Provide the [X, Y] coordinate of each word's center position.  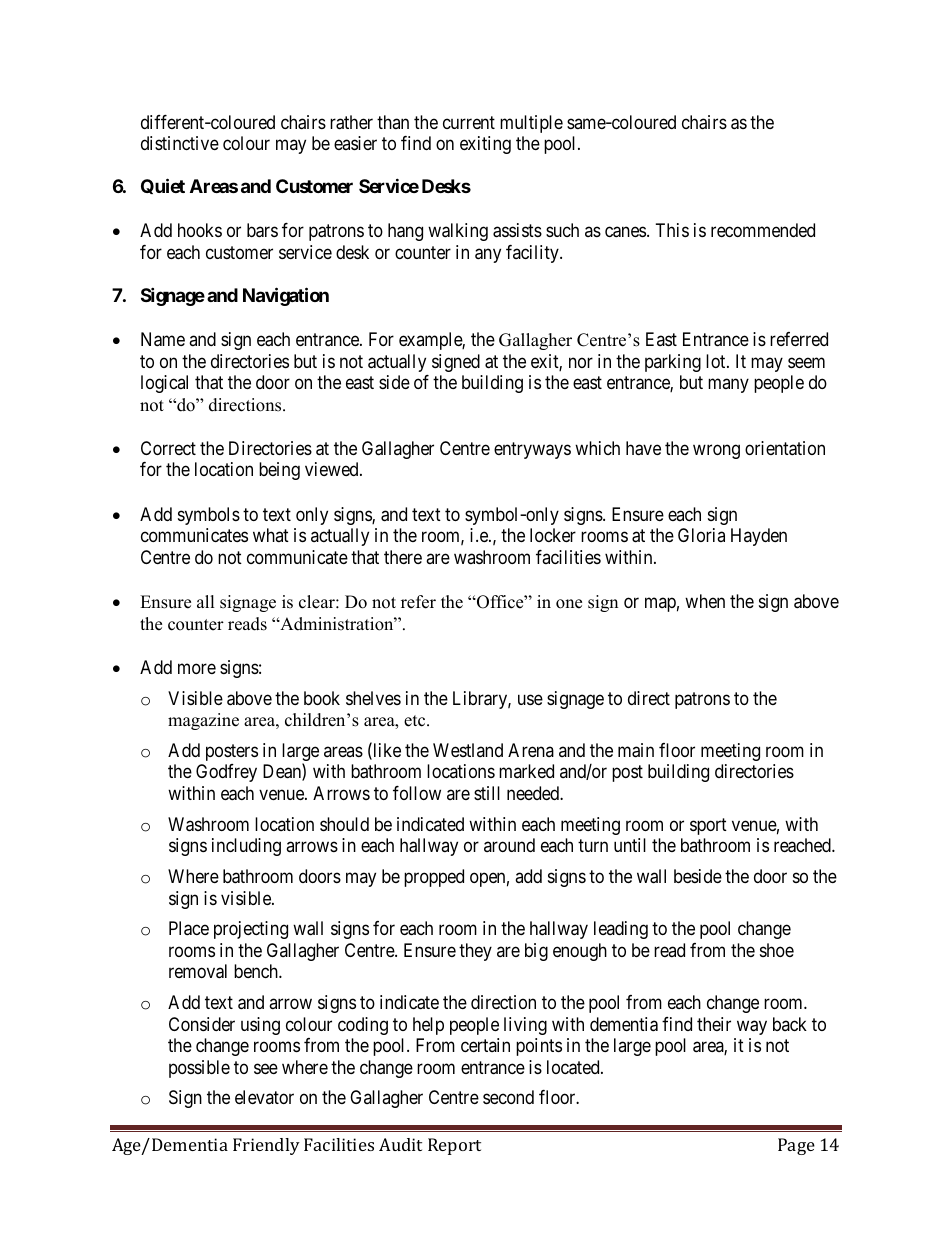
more [197, 668]
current [469, 122]
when [705, 601]
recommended [763, 230]
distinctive [180, 143]
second [508, 1097]
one [569, 604]
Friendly [266, 1146]
